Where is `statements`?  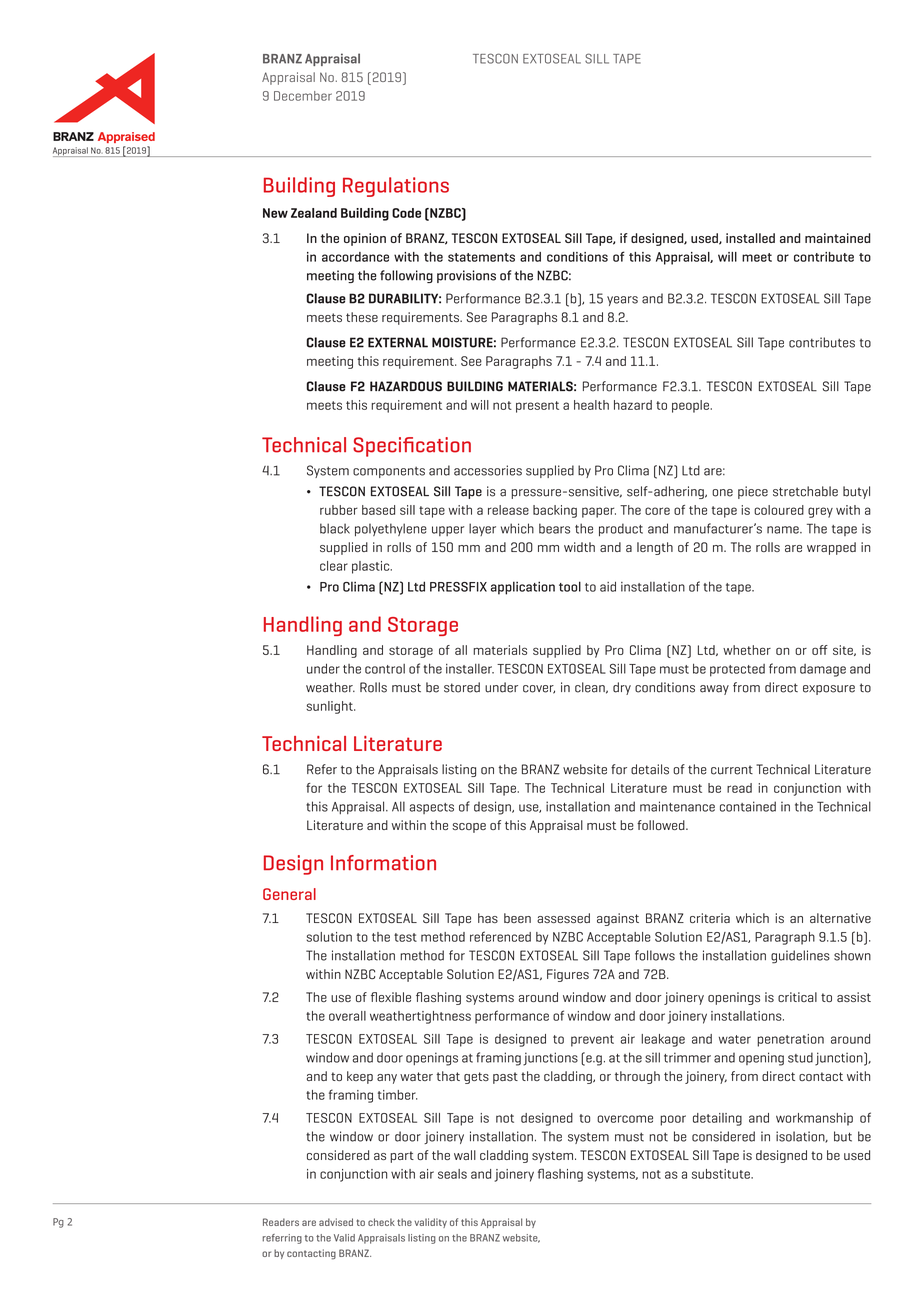
statements is located at coordinates (481, 257).
